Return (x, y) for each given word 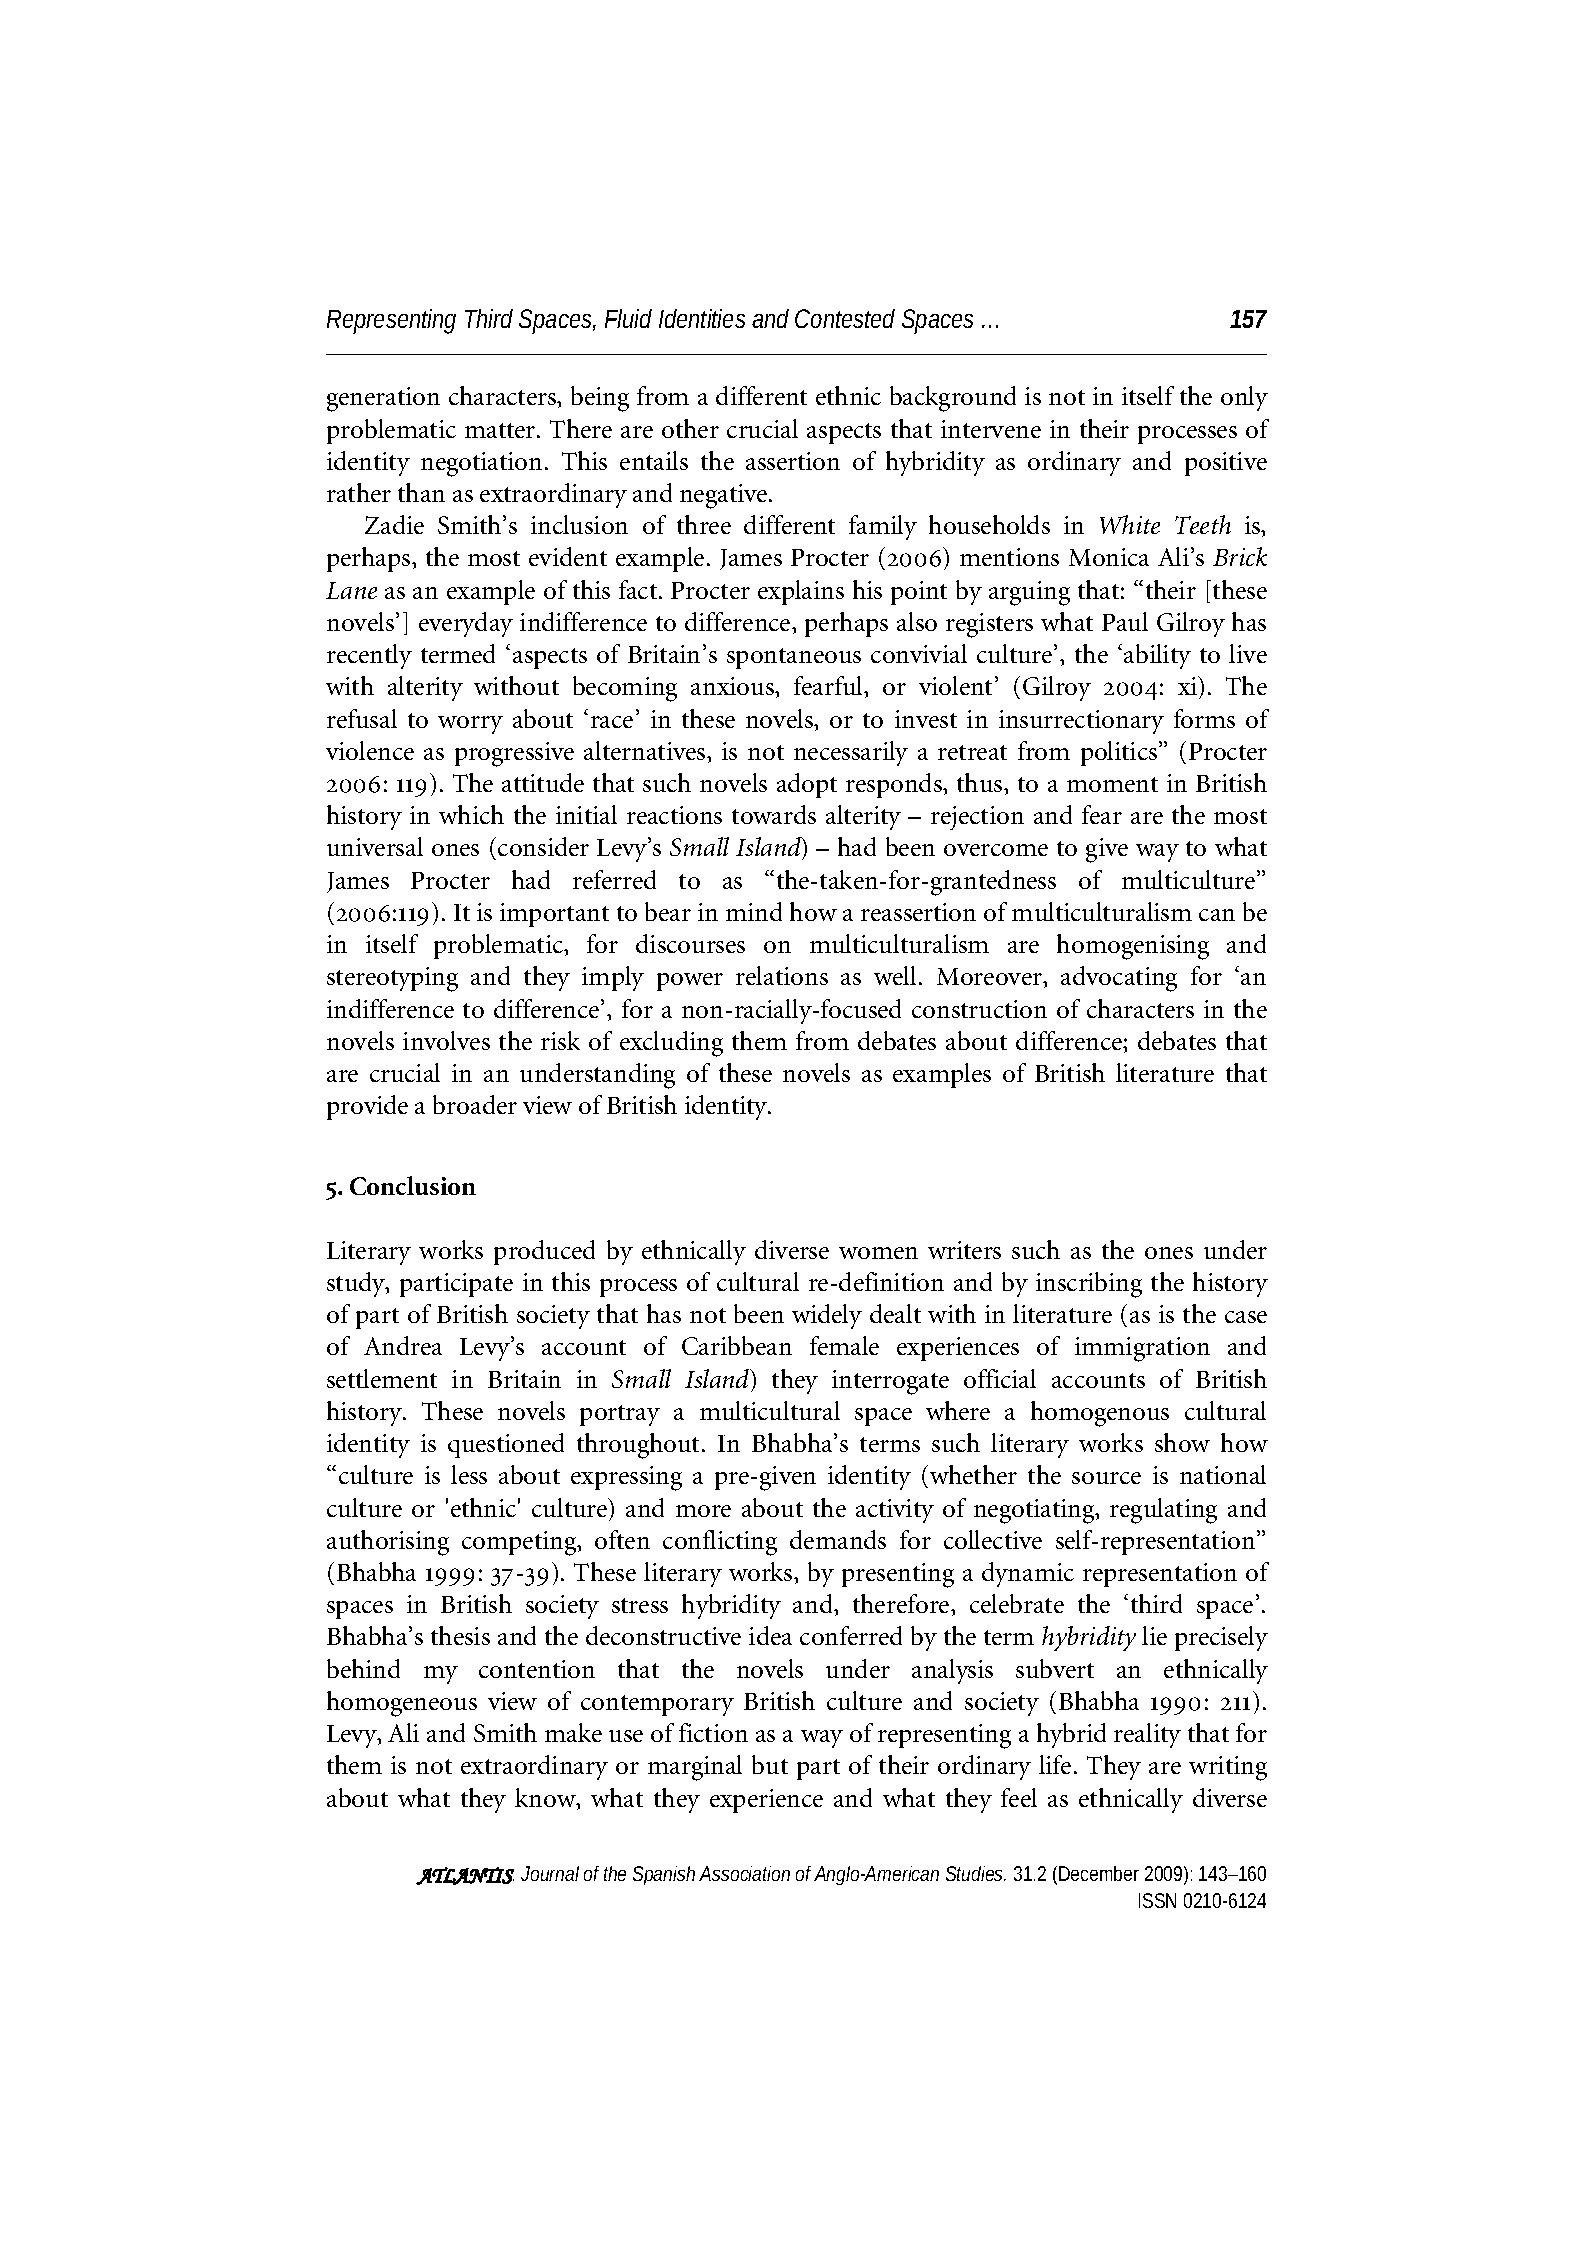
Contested (845, 318)
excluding (671, 1044)
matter (501, 430)
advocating (1119, 979)
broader (475, 1104)
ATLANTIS (465, 1876)
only (1244, 398)
